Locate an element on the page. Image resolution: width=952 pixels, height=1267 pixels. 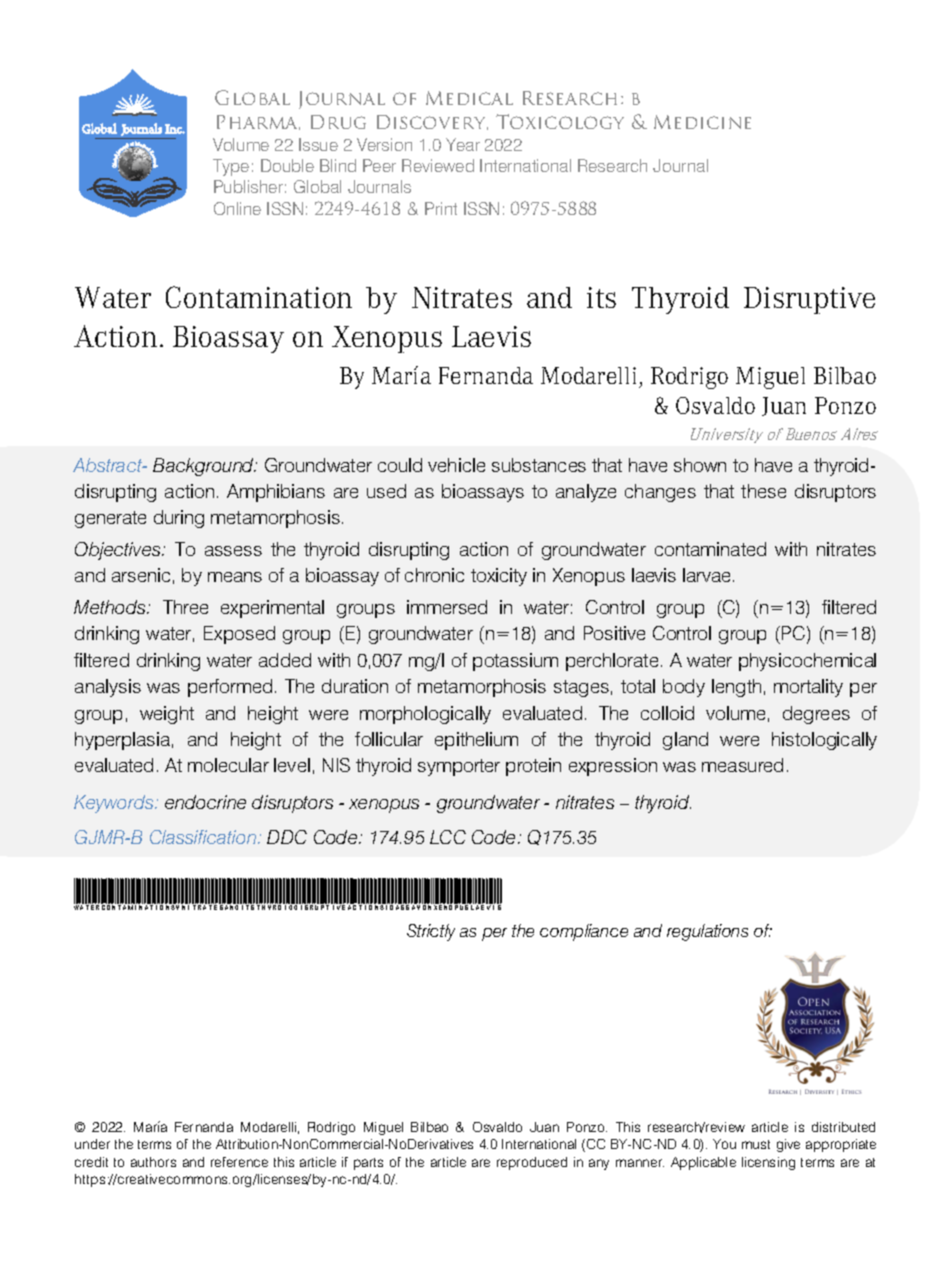
vehicle is located at coordinates (456, 465).
